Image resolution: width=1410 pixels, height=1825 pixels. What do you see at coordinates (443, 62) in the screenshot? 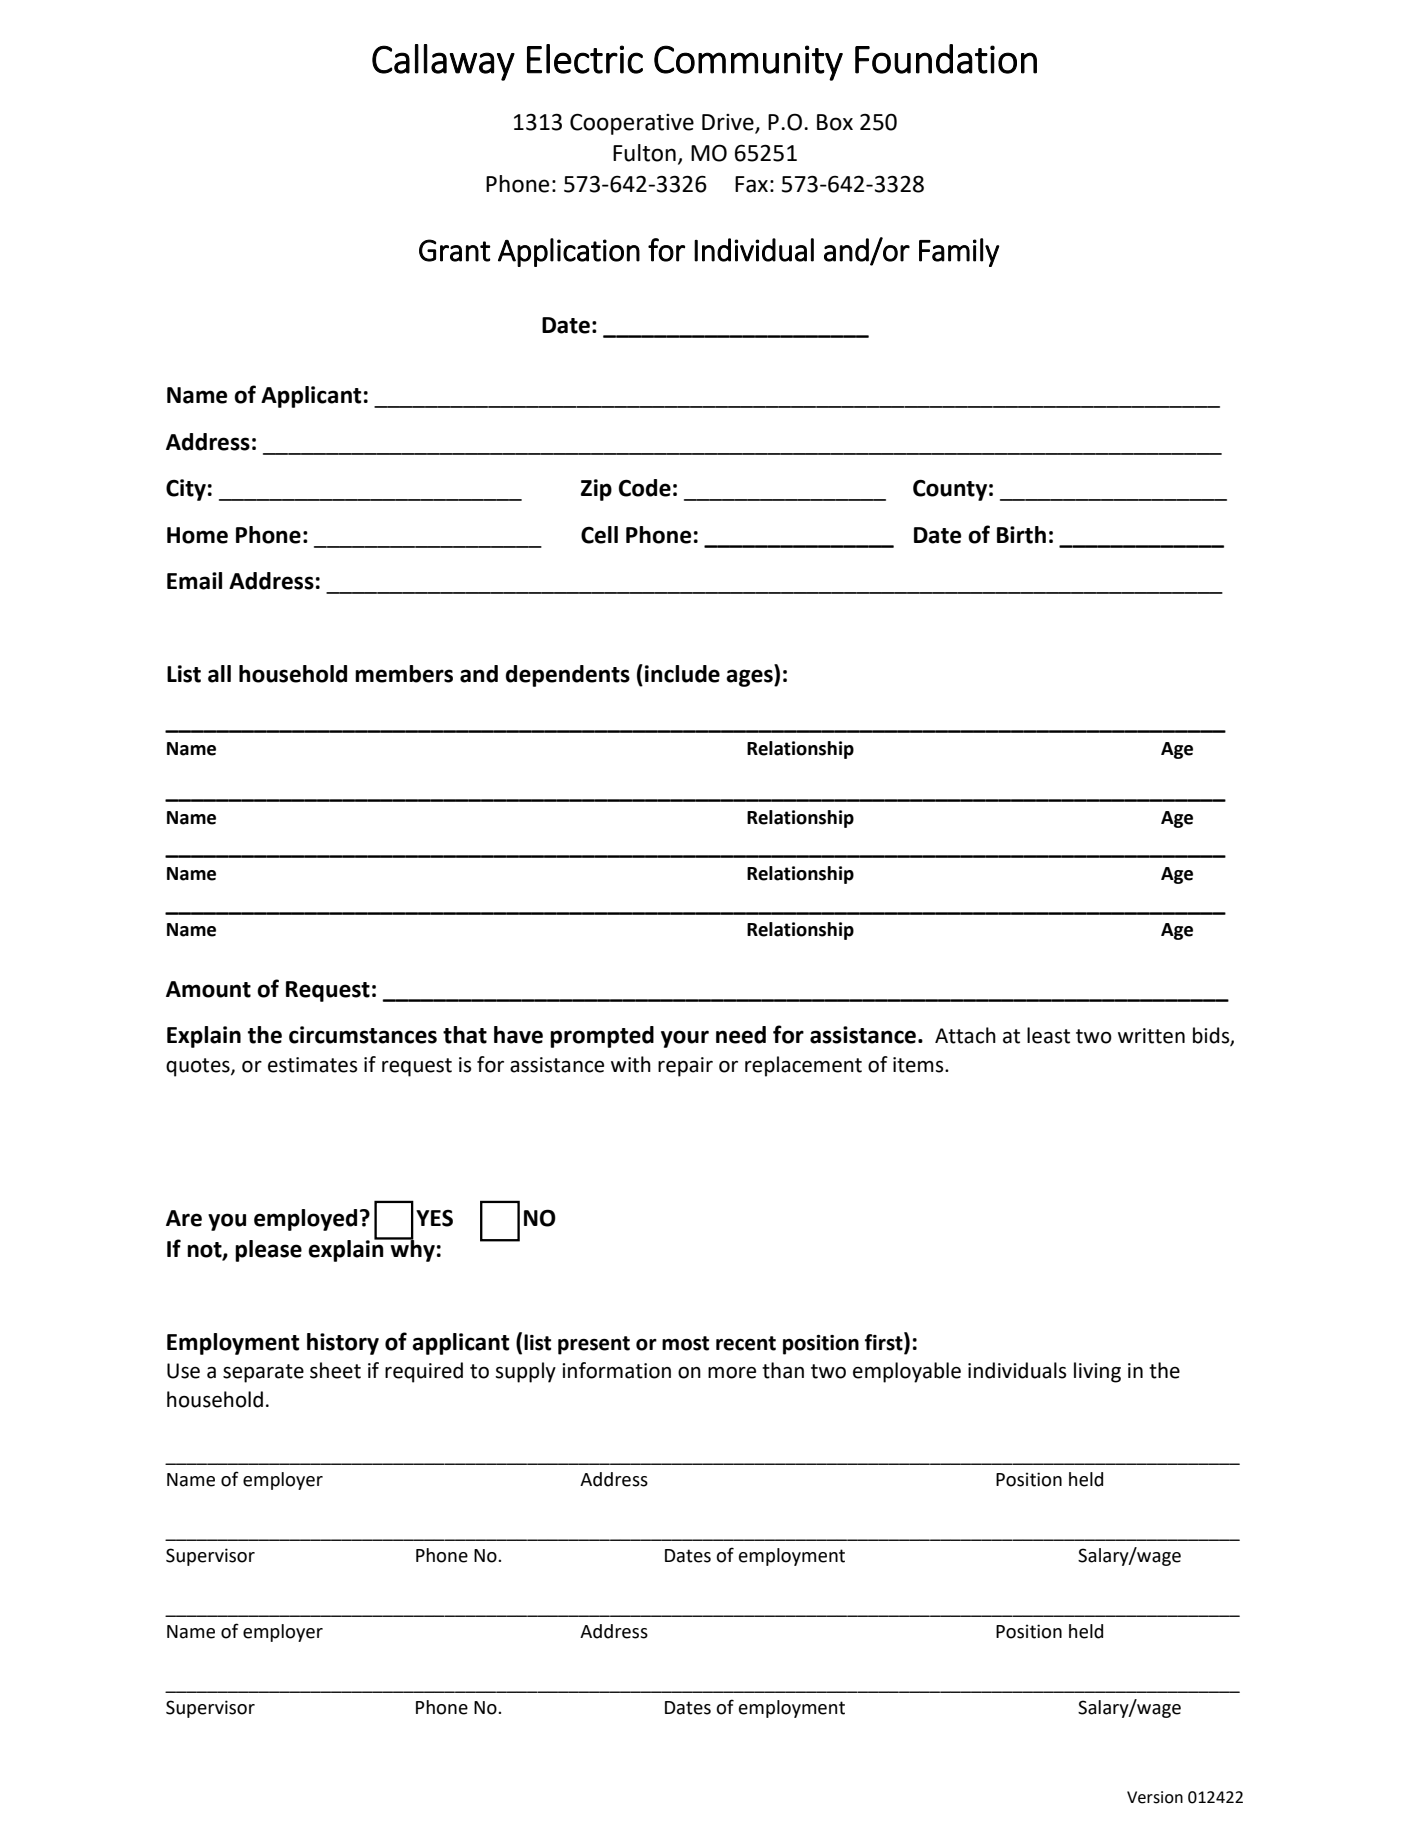
I see `Callaway` at bounding box center [443, 62].
